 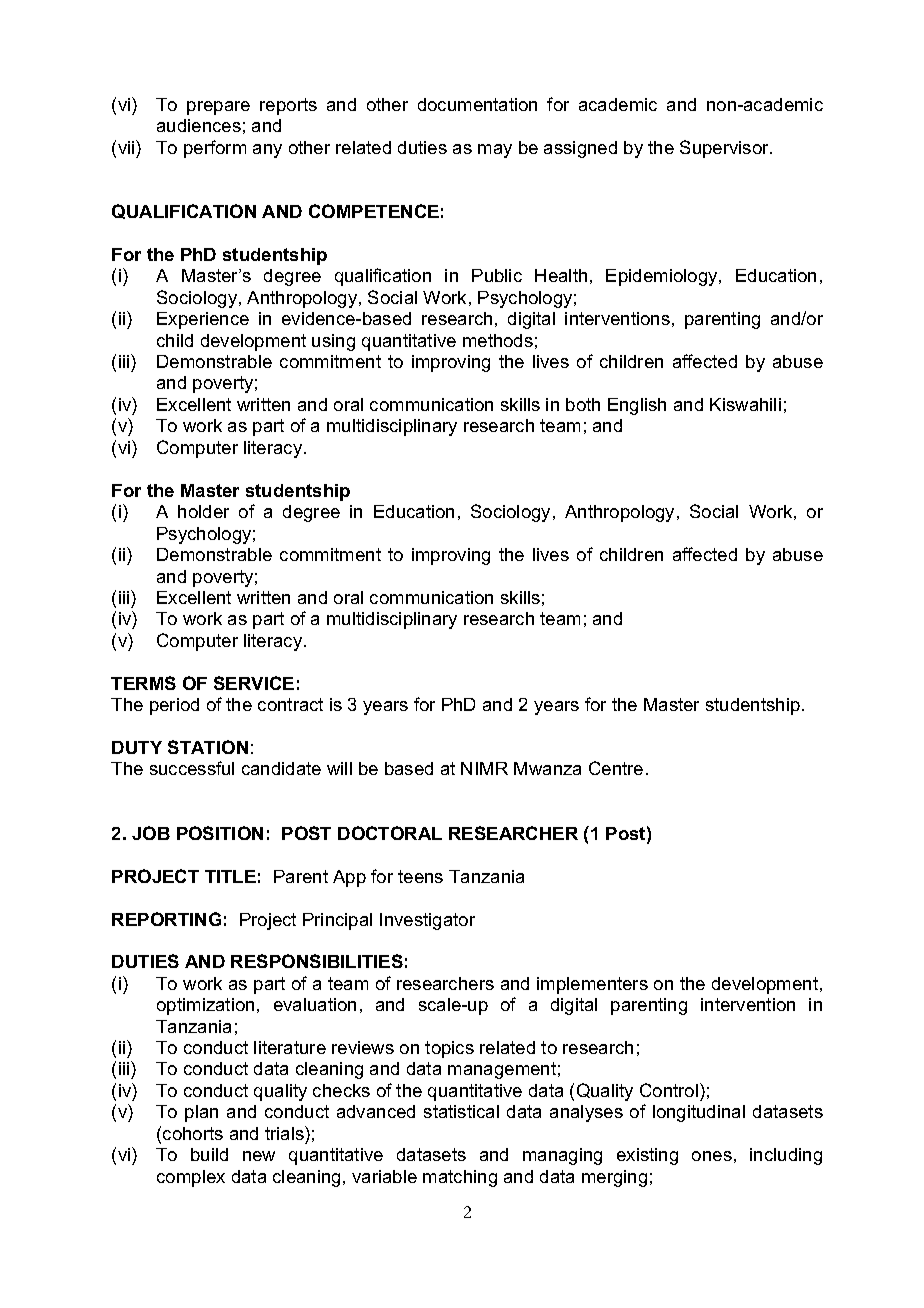 What do you see at coordinates (725, 149) in the image?
I see `Supervisor` at bounding box center [725, 149].
